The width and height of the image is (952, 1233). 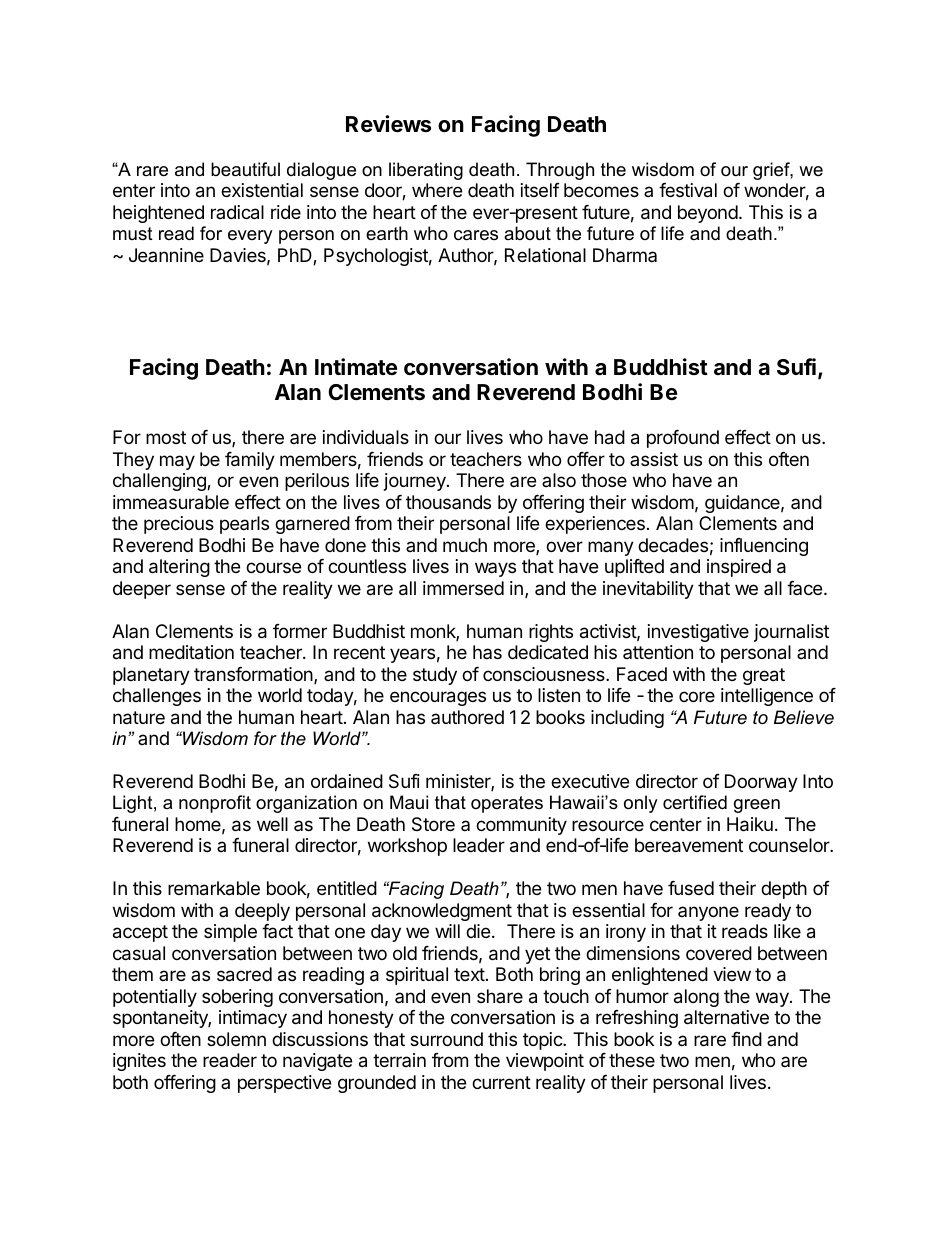 I want to click on nonprofit, so click(x=215, y=804).
